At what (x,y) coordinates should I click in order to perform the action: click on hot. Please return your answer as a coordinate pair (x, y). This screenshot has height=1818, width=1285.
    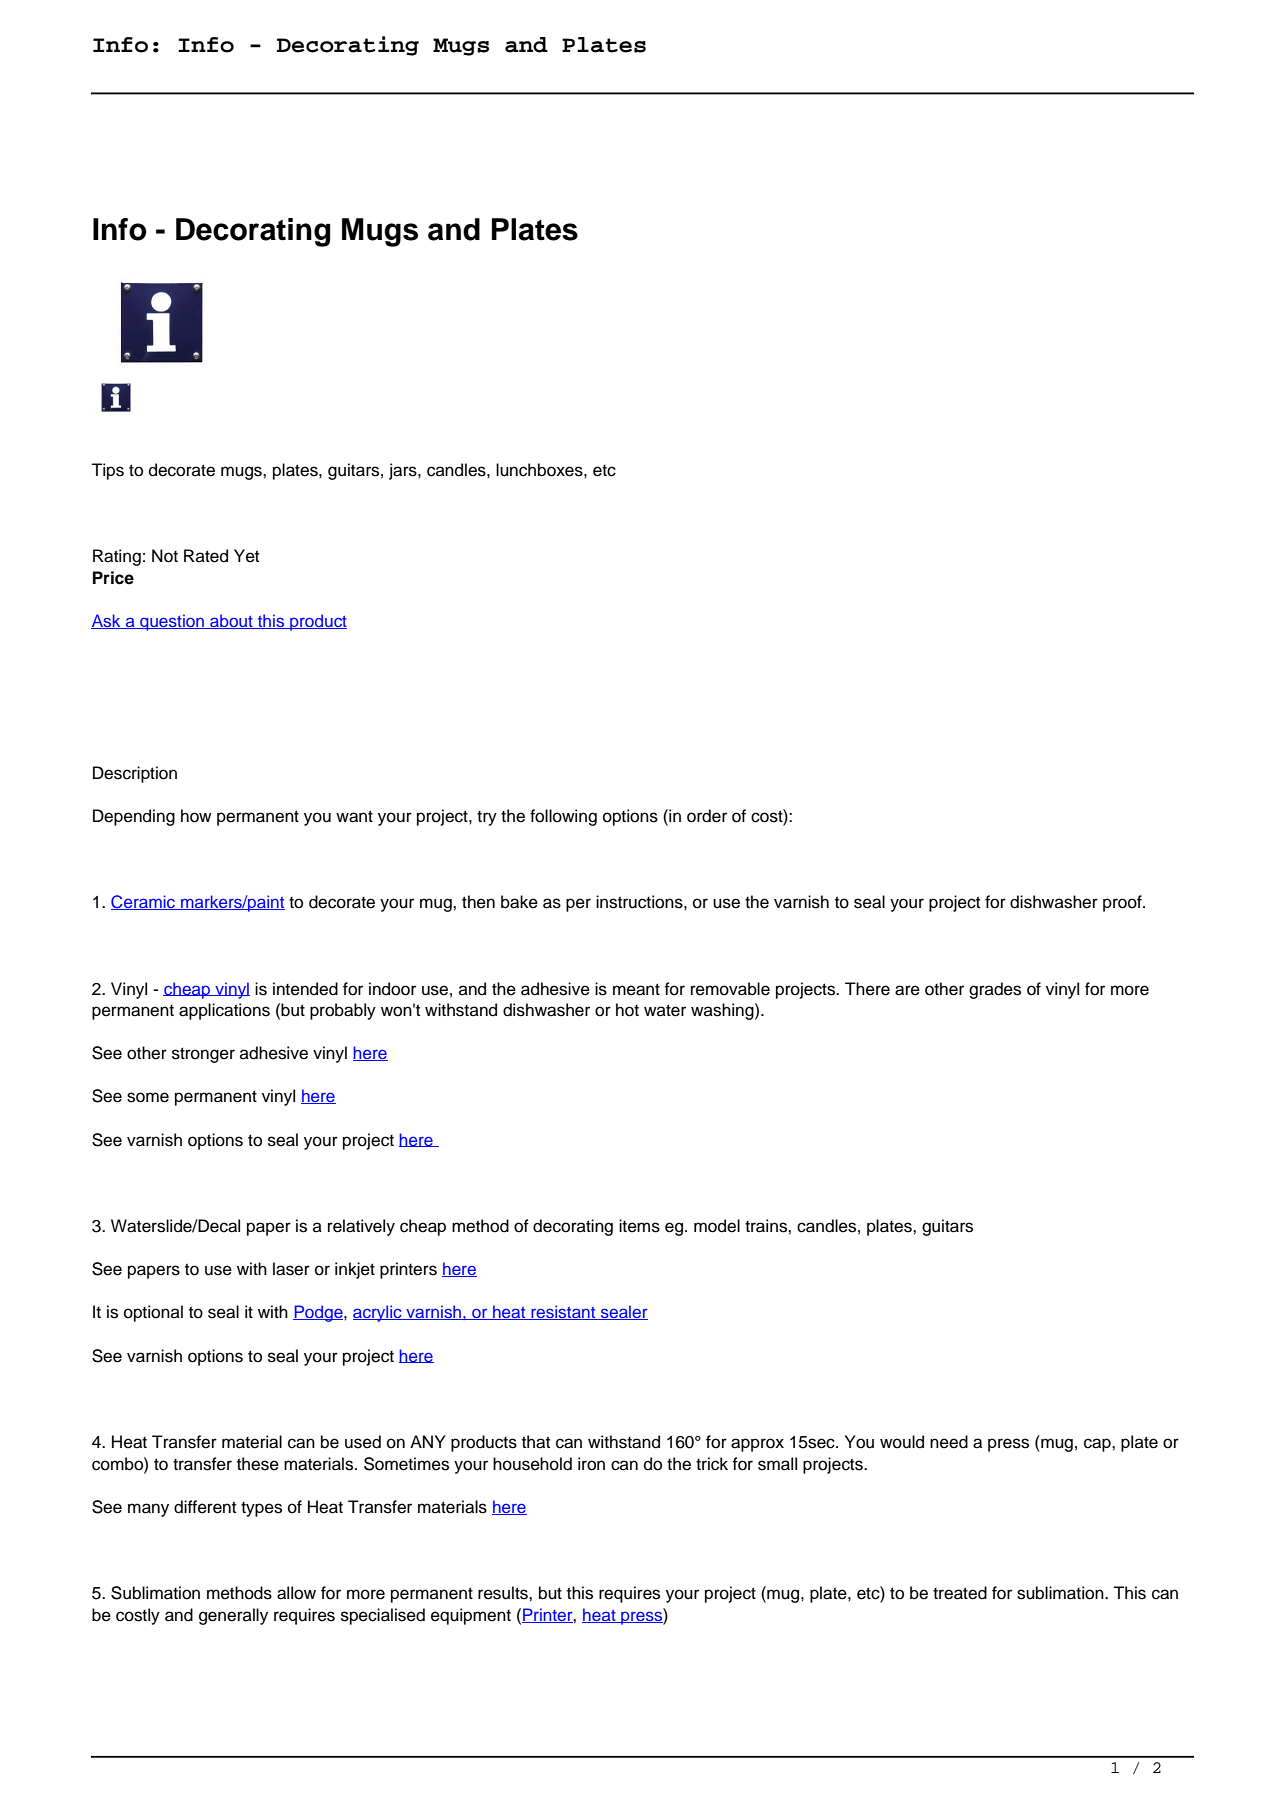
    Looking at the image, I should click on (627, 1010).
